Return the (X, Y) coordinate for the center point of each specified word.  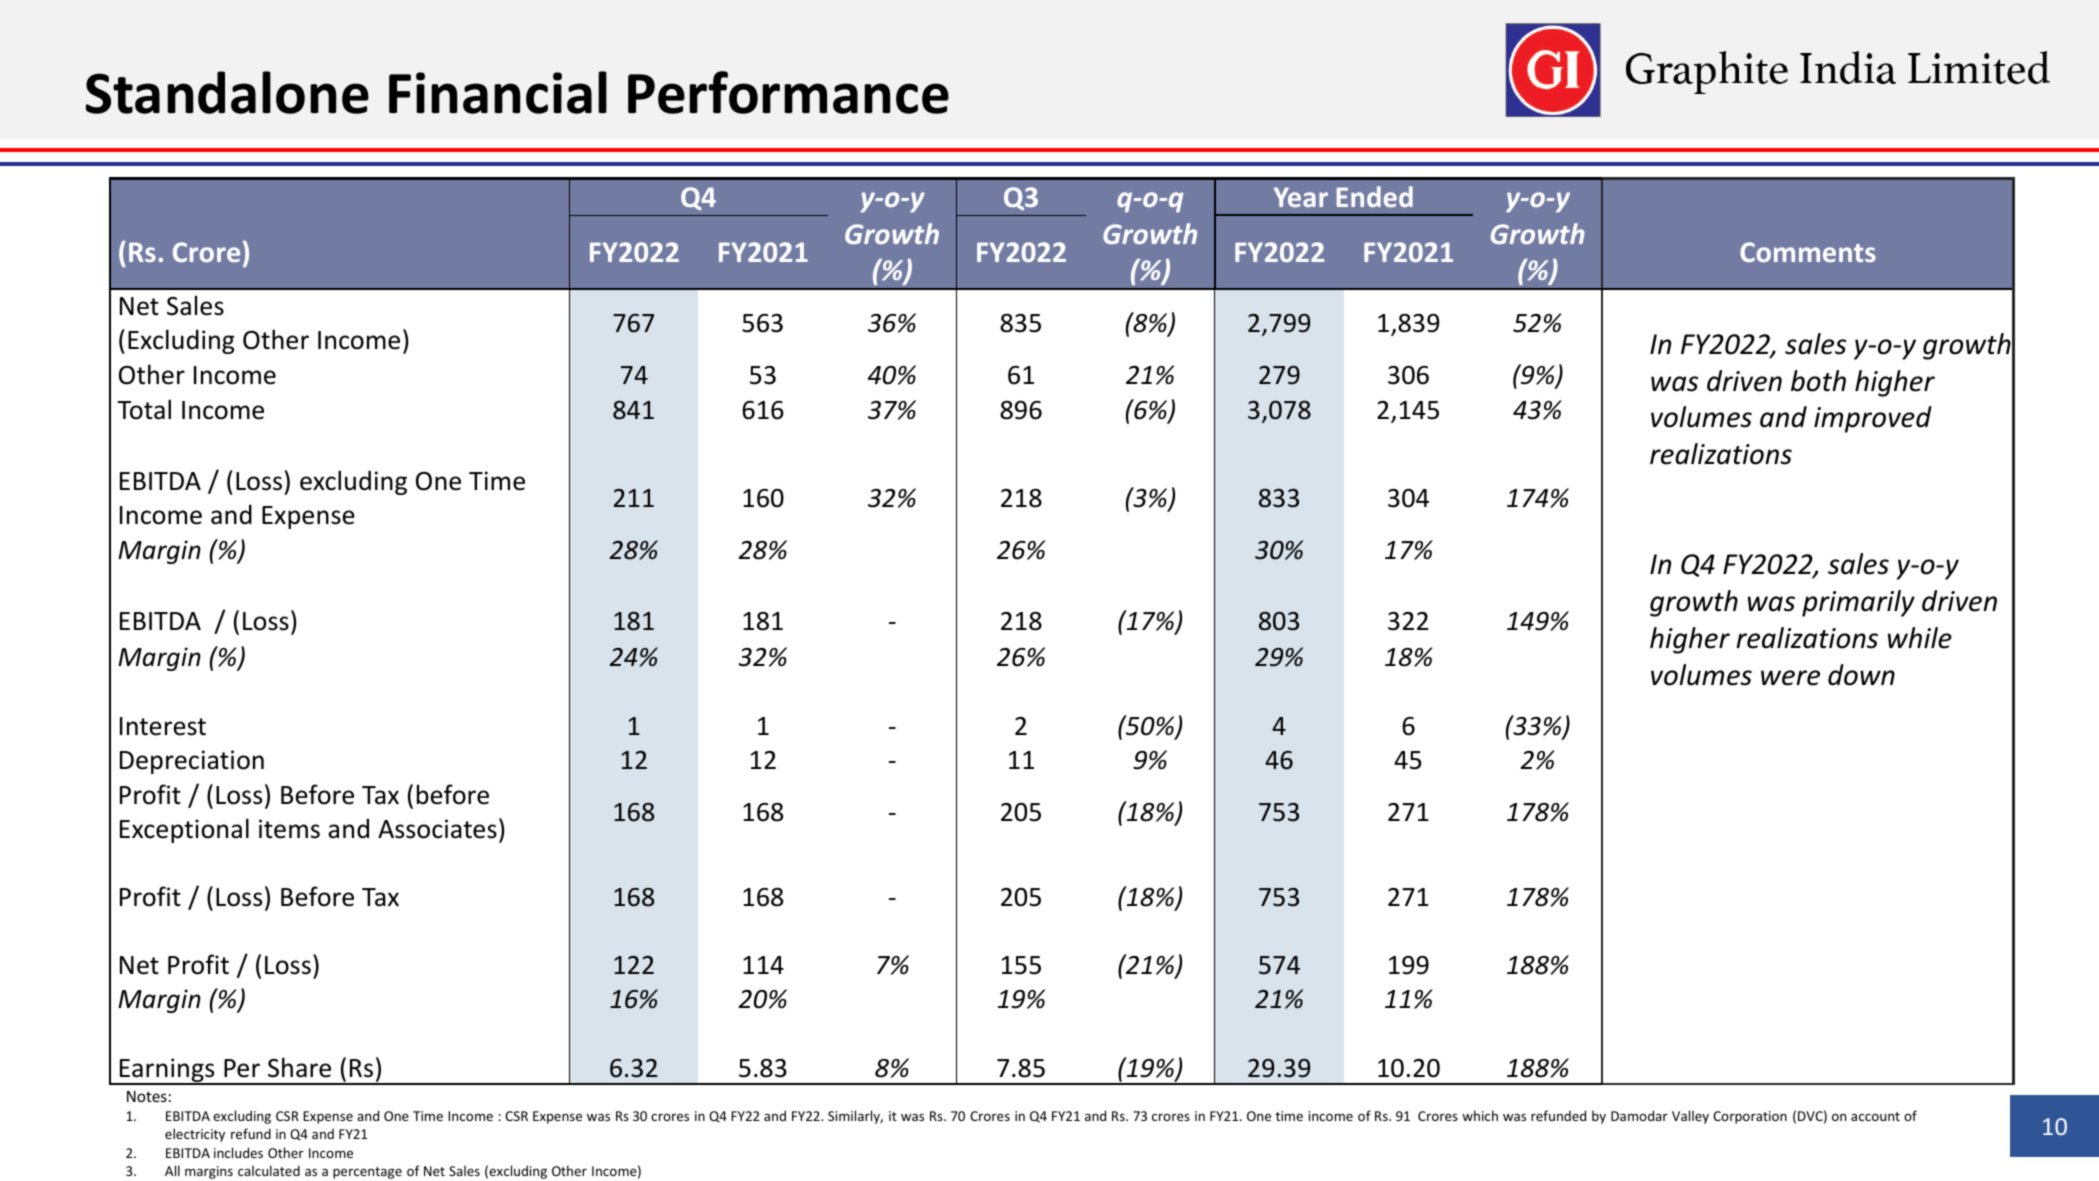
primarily (1858, 603)
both (1818, 381)
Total (144, 409)
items (289, 829)
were (1790, 678)
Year (1301, 197)
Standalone (227, 92)
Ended (1375, 196)
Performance (788, 92)
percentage (367, 1173)
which (1480, 1115)
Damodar (1639, 1115)
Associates (437, 829)
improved (1873, 419)
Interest (163, 726)
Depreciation (192, 762)
